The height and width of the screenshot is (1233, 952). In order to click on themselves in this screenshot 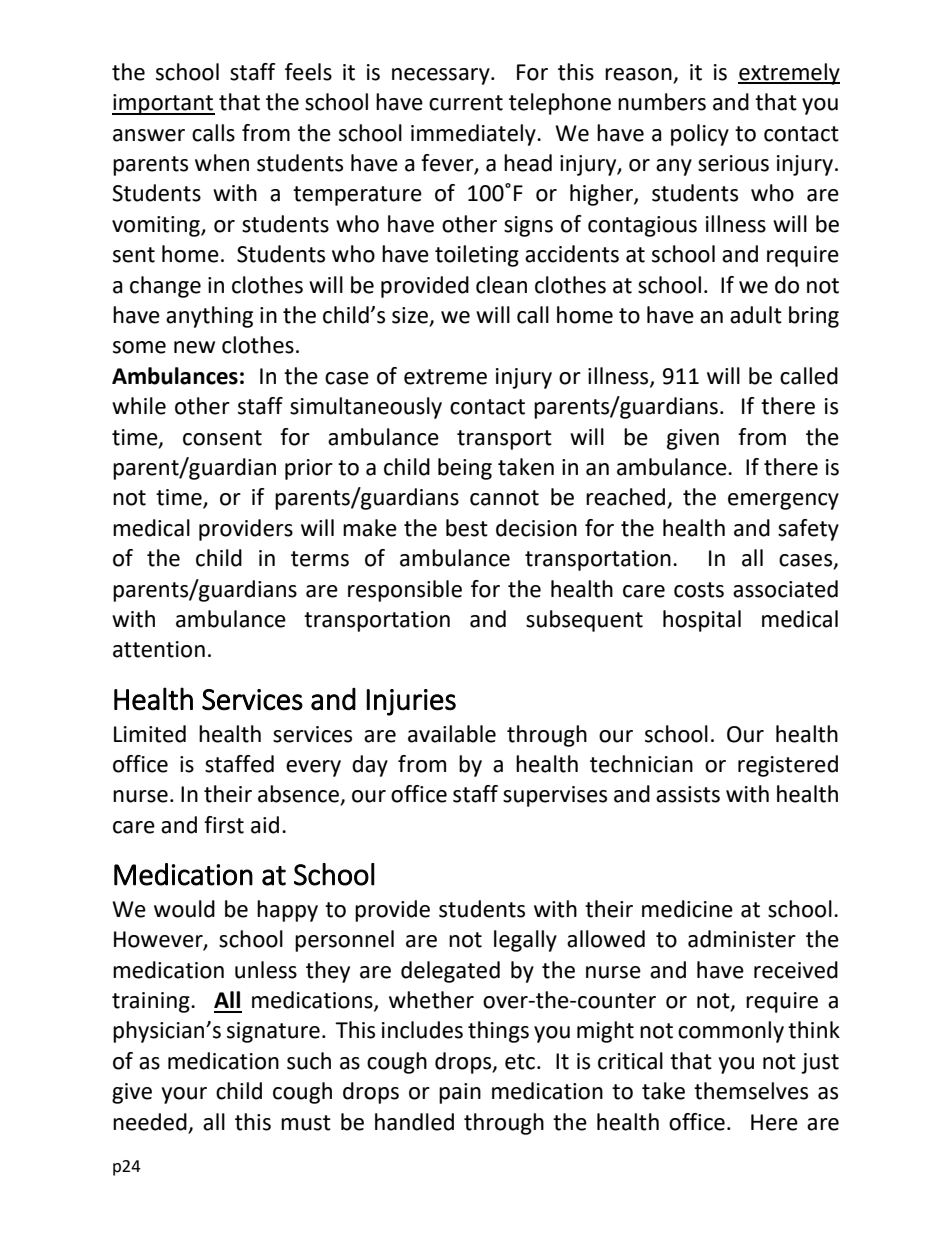, I will do `click(751, 1091)`.
